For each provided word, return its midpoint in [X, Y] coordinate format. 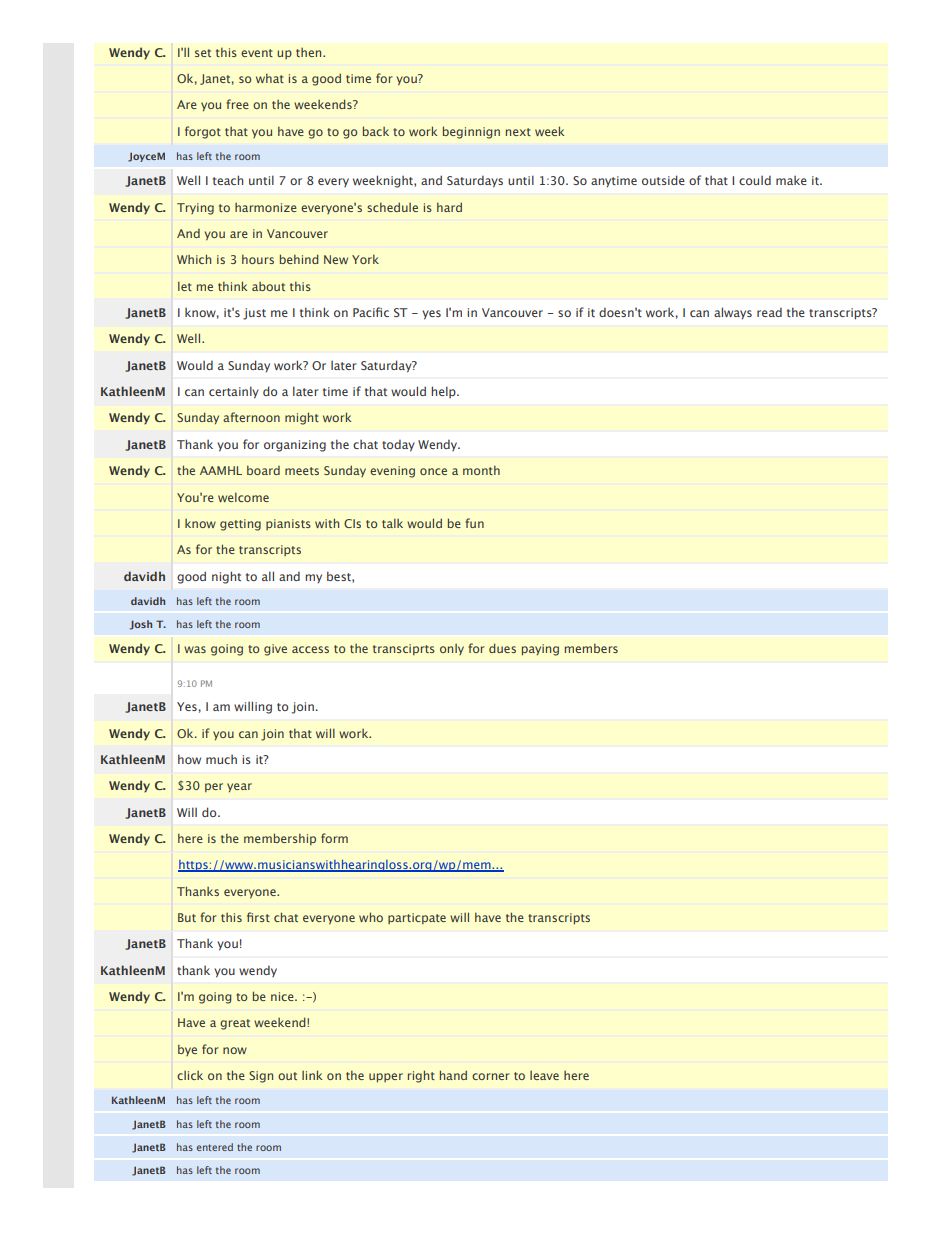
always [733, 313]
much [221, 759]
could [755, 180]
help [444, 392]
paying [540, 650]
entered [215, 1147]
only [452, 649]
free [237, 104]
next [518, 132]
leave [544, 1075]
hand [453, 1075]
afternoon [251, 417]
